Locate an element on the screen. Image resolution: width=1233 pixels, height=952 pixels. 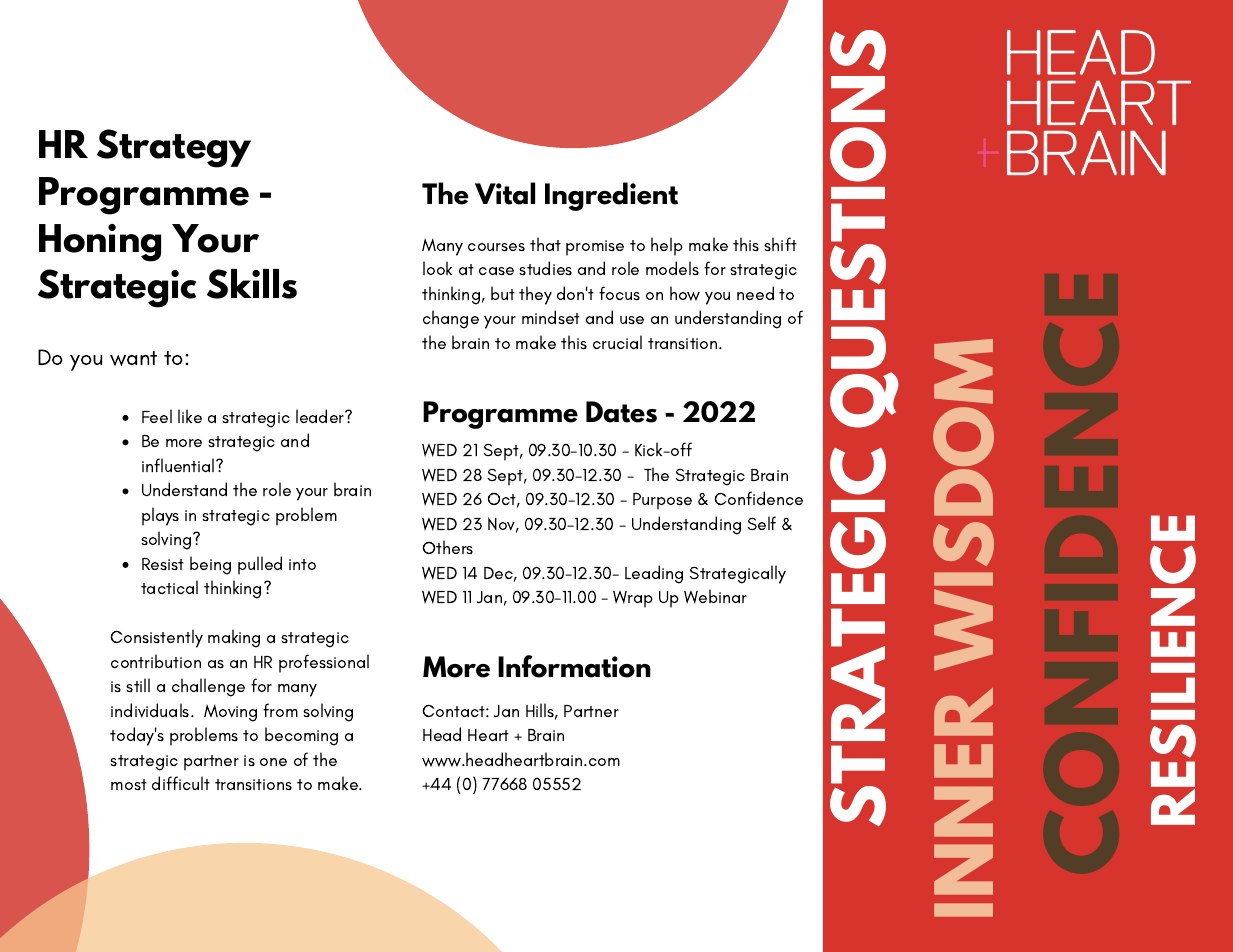
Purpose is located at coordinates (662, 501).
